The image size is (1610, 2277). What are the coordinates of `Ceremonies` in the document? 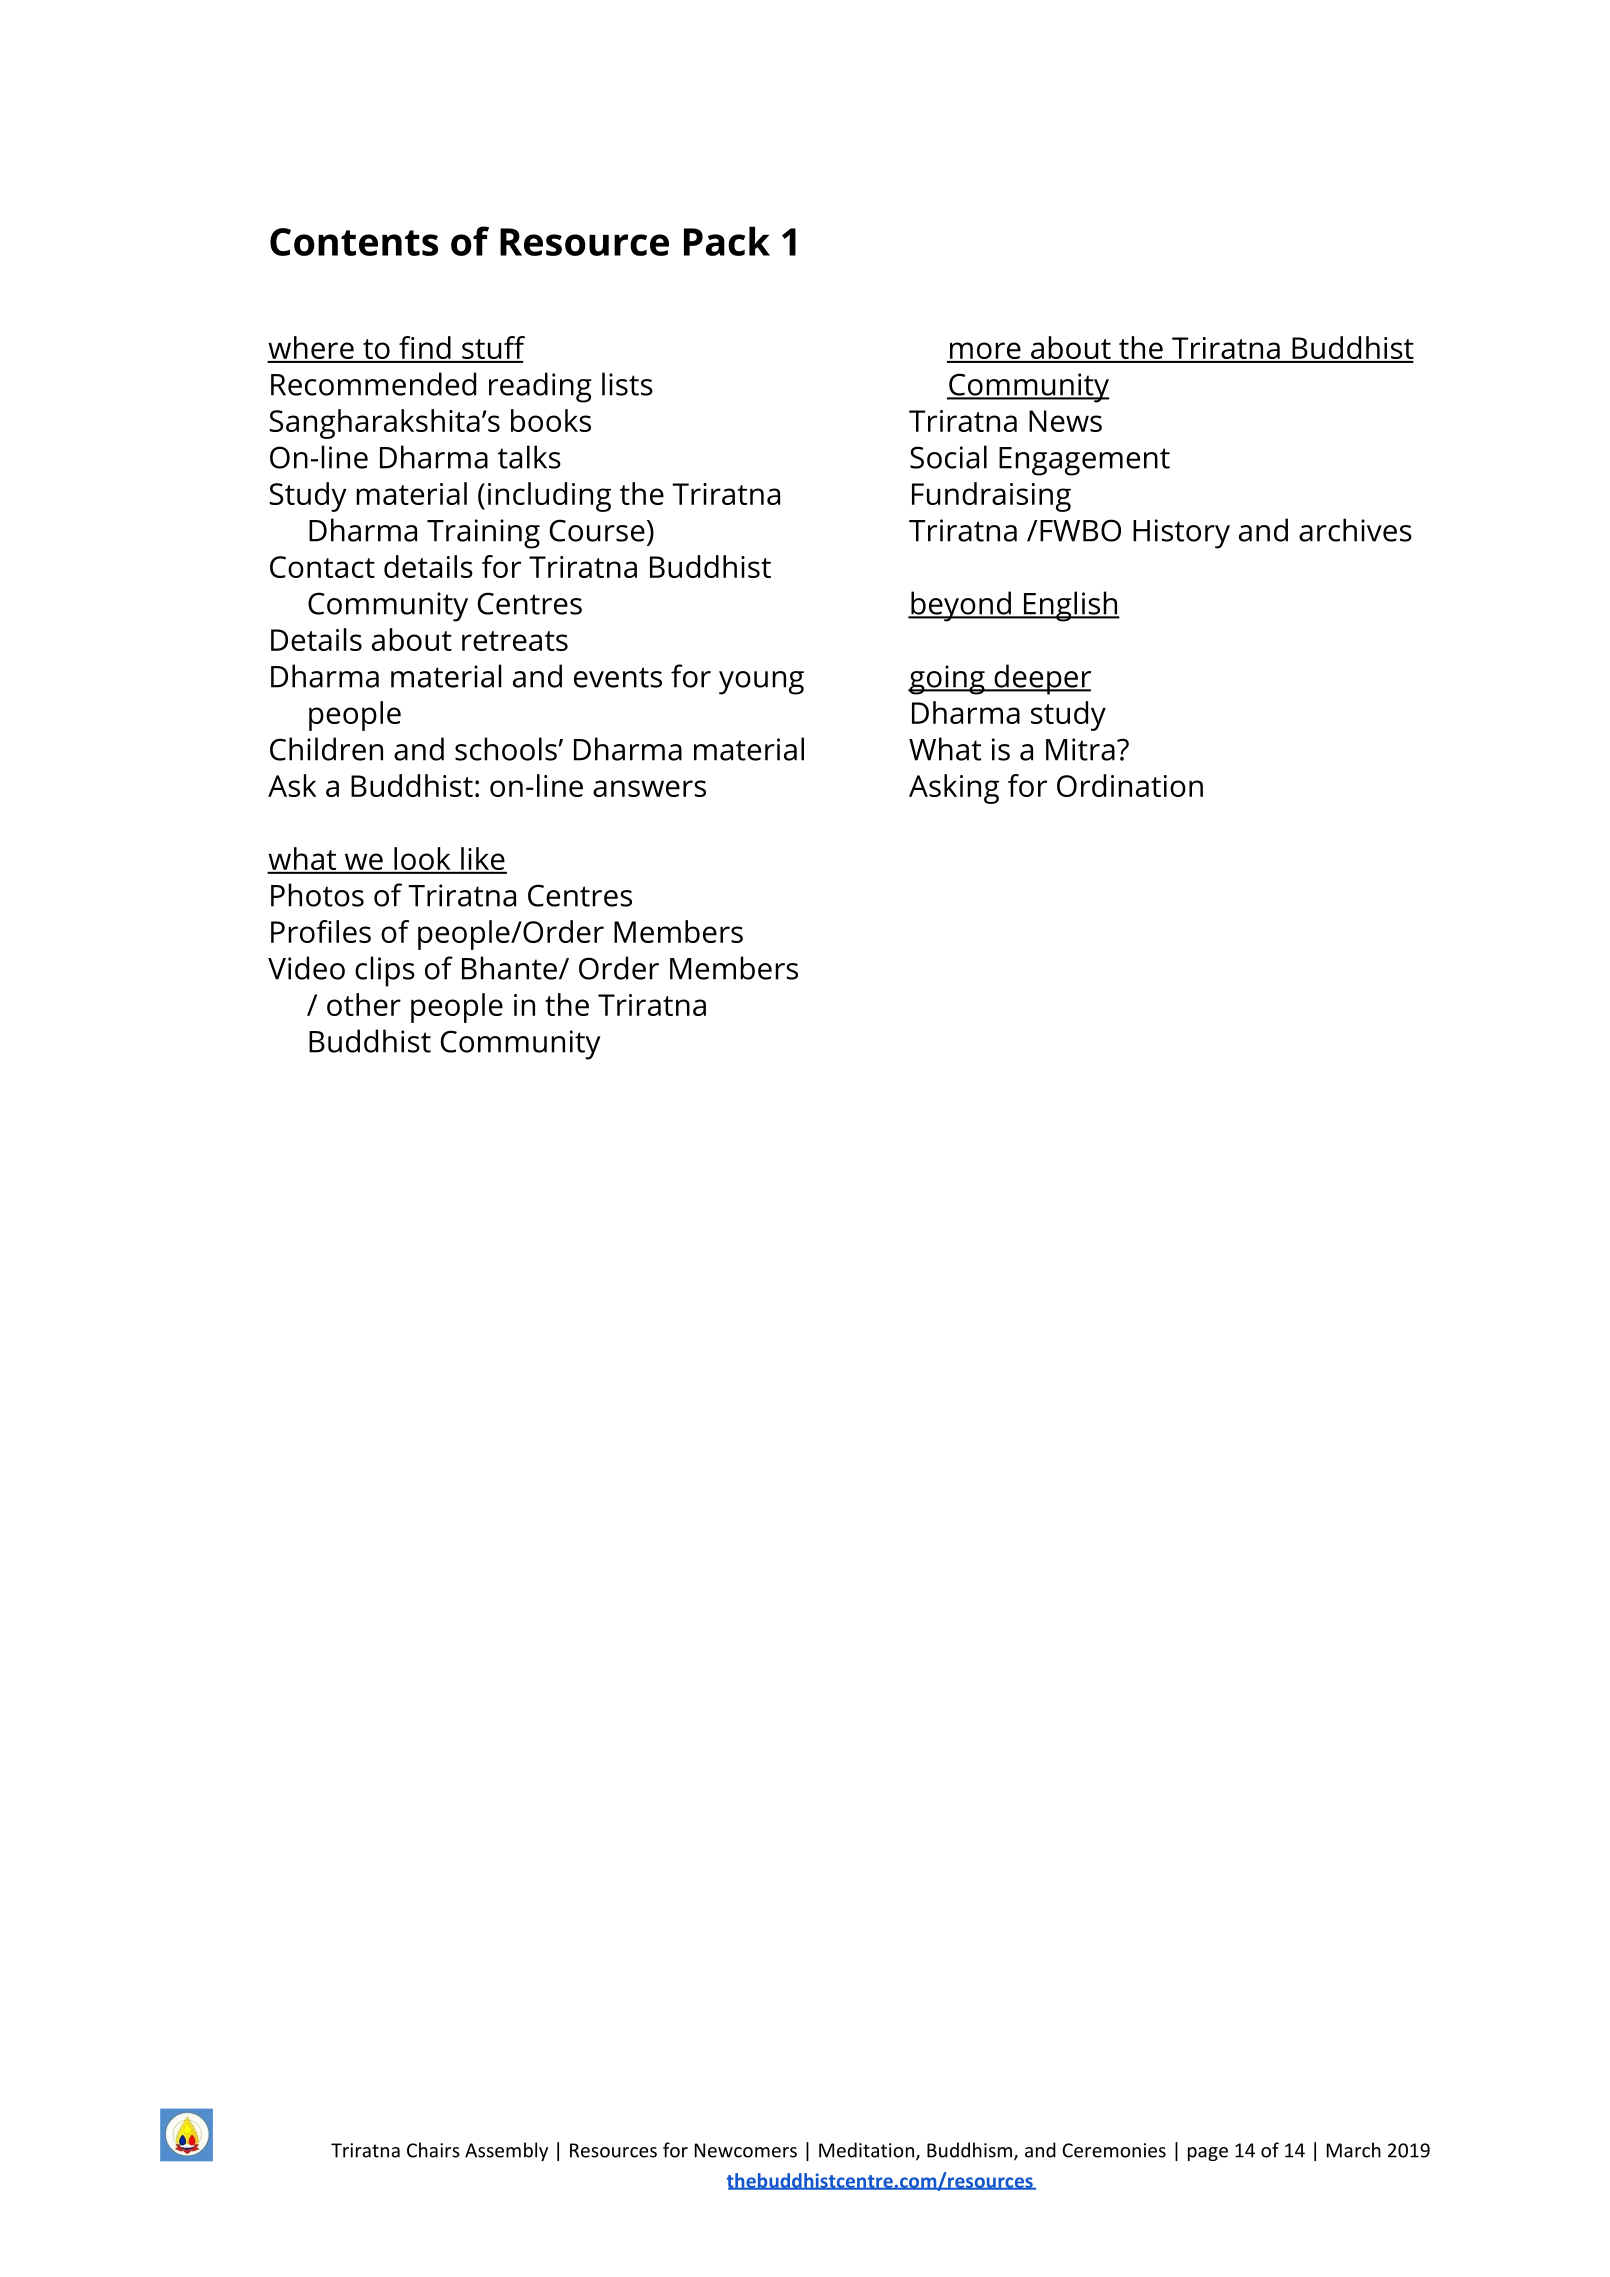 It's located at (1114, 2150).
